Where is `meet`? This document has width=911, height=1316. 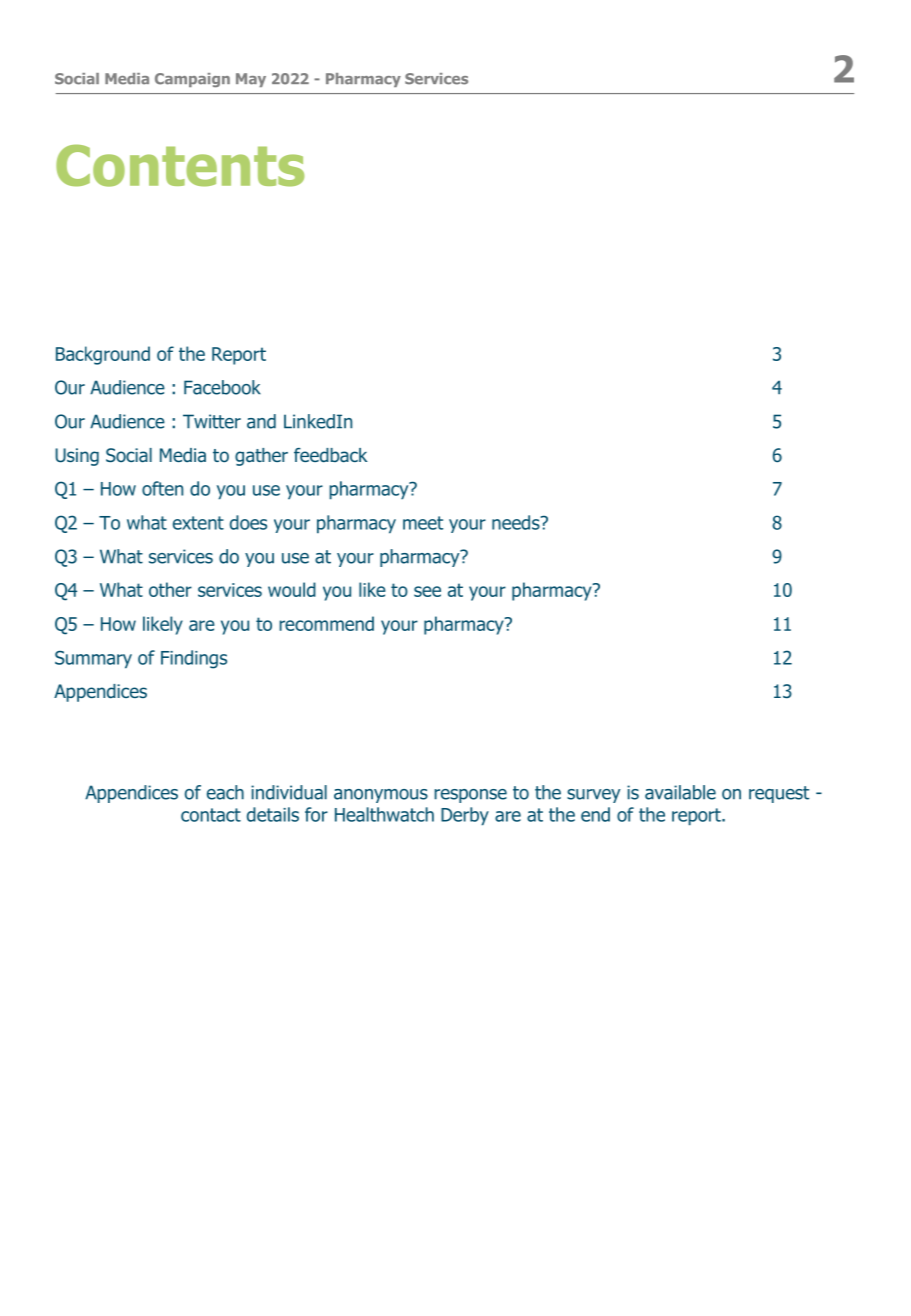
meet is located at coordinates (423, 523).
